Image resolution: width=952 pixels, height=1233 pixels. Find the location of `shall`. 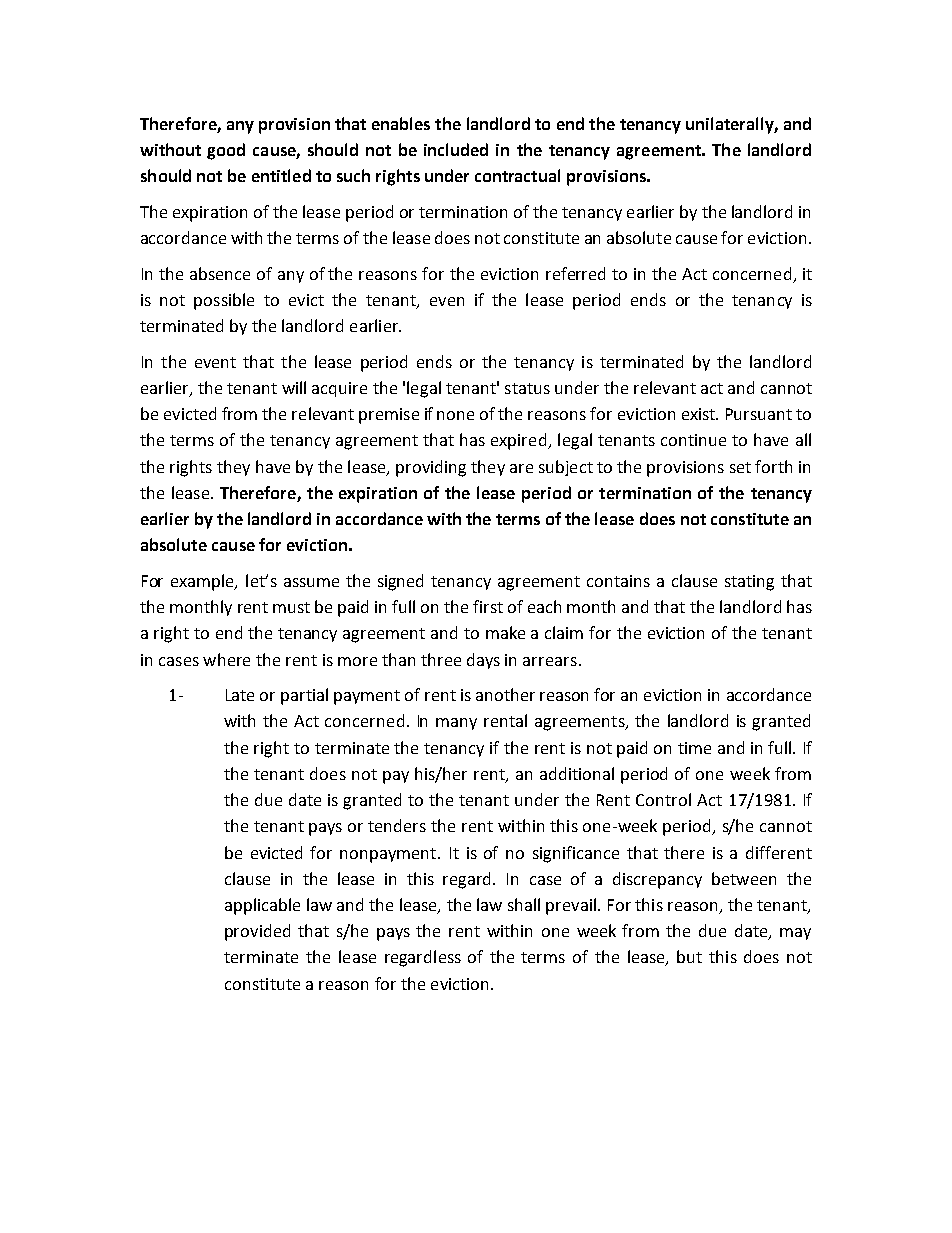

shall is located at coordinates (524, 904).
